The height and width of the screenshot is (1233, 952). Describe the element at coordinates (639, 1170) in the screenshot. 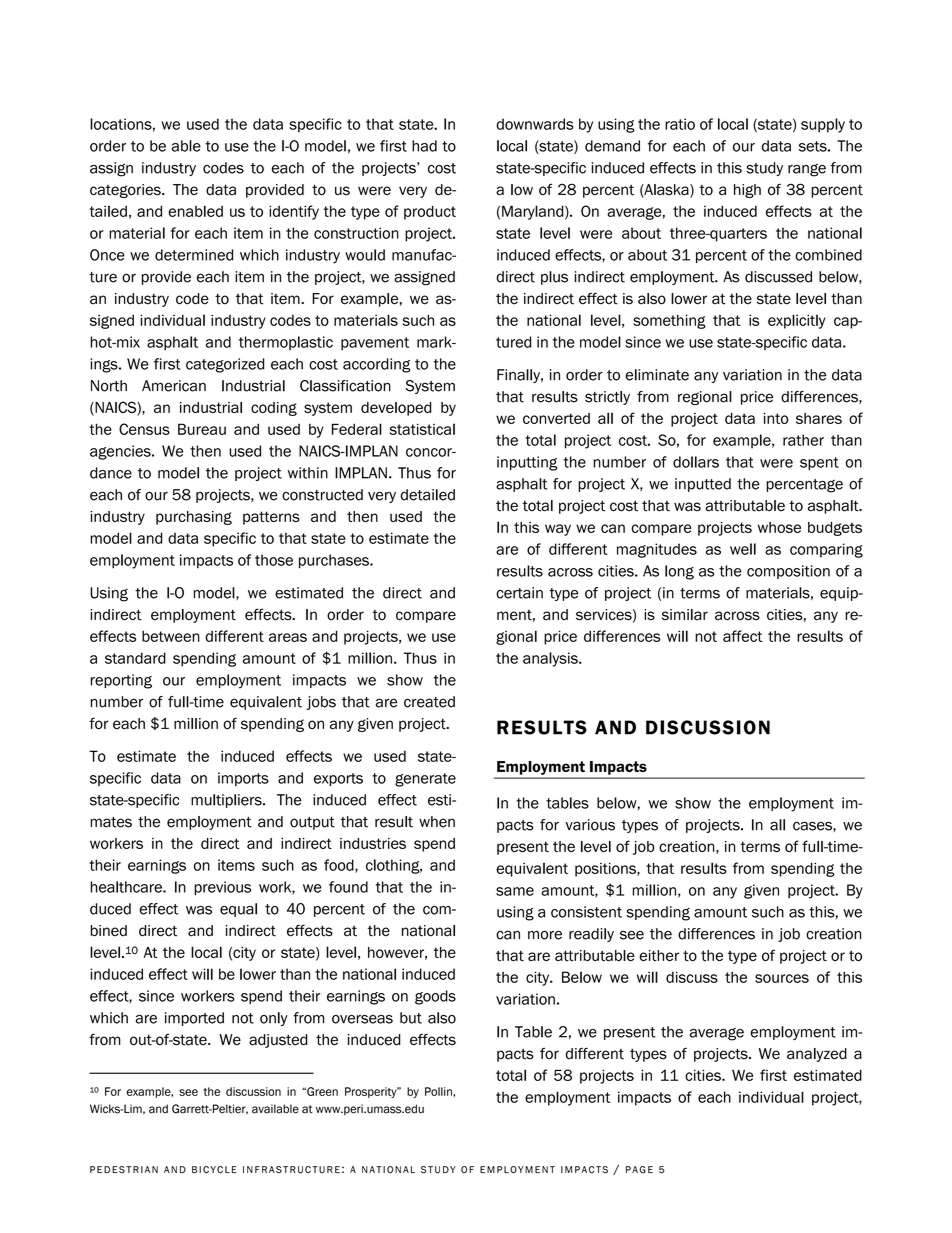

I see `PAGE` at that location.
